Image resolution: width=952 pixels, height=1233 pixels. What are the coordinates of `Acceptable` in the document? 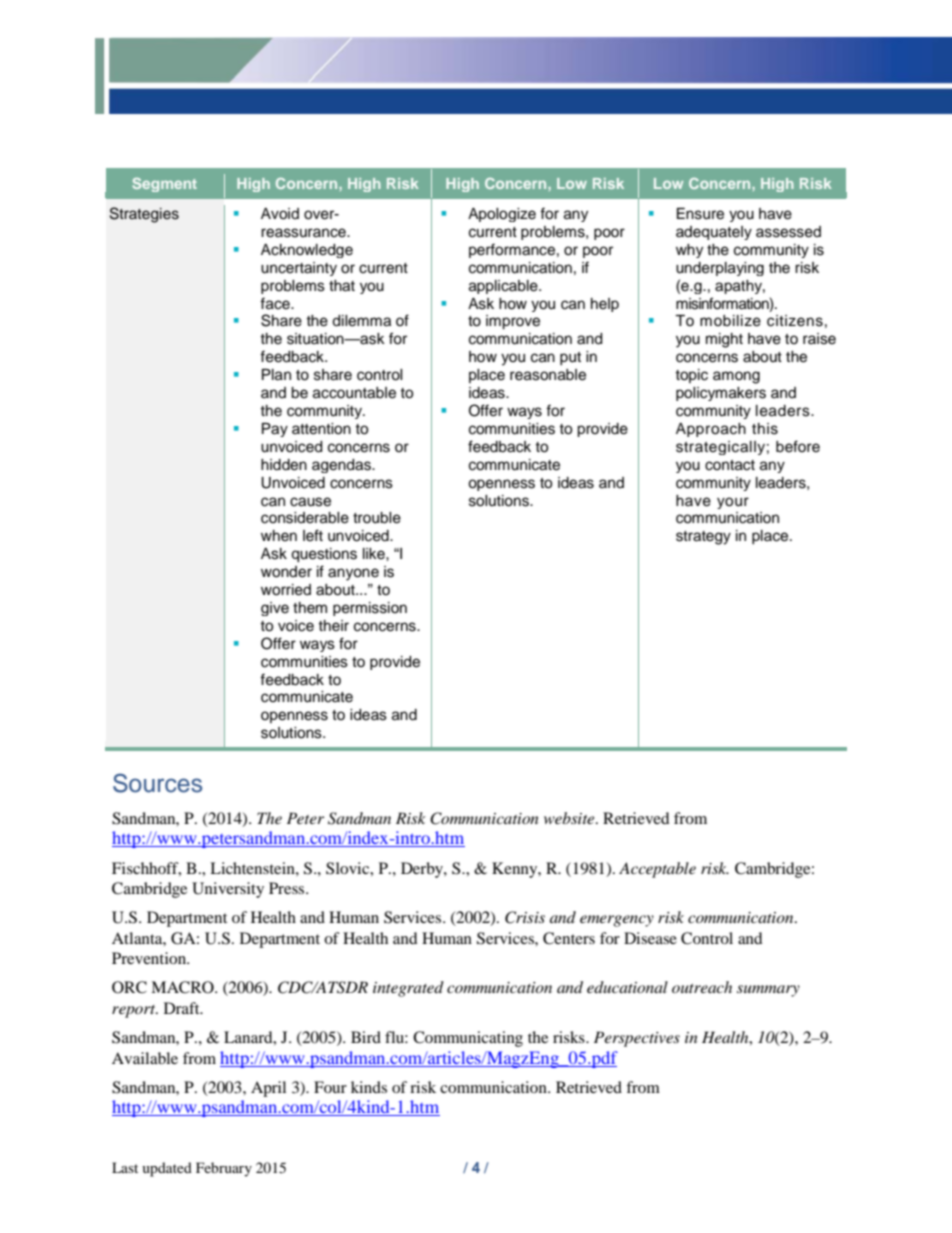 It's located at (657, 870).
